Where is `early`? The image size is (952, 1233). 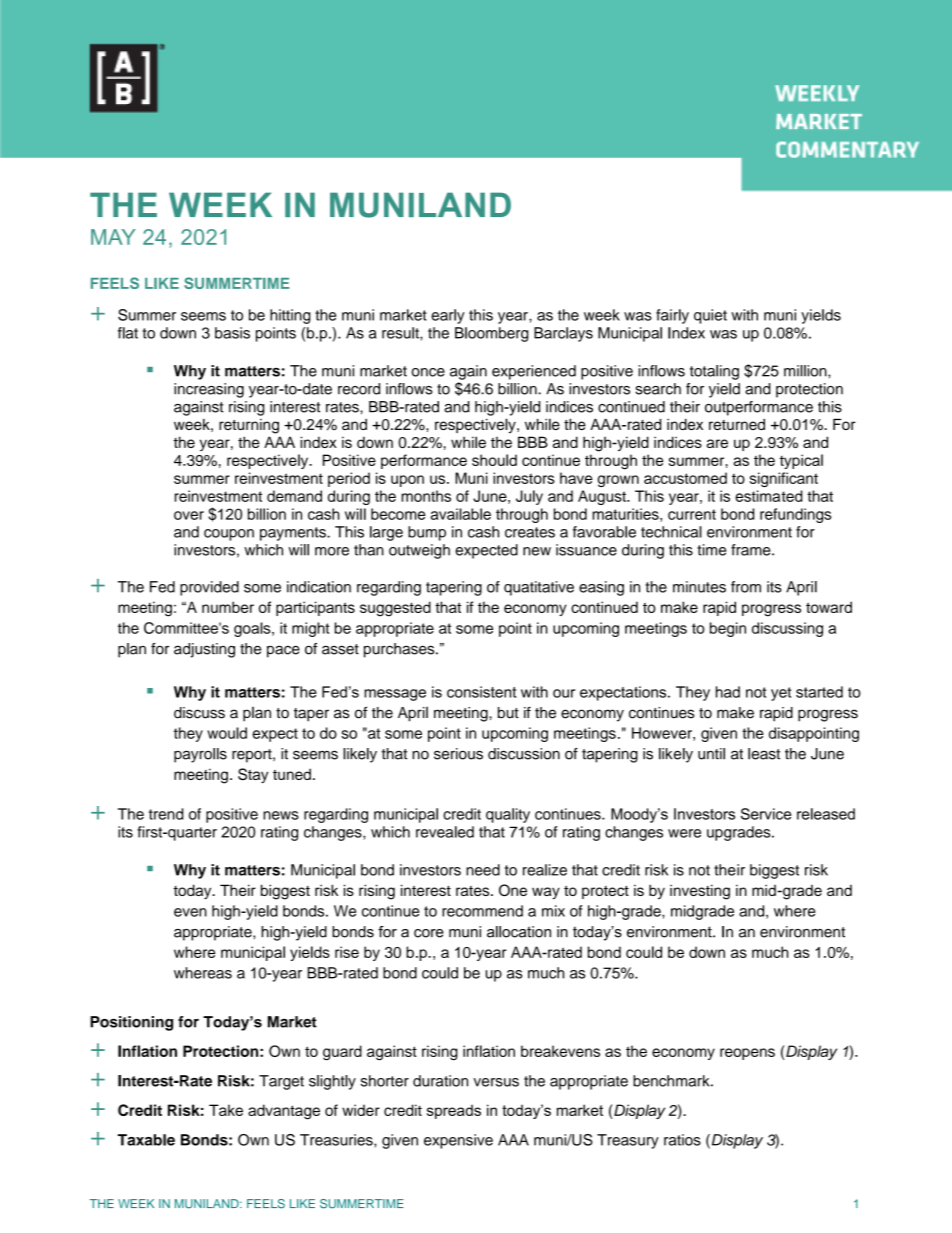
early is located at coordinates (448, 316).
